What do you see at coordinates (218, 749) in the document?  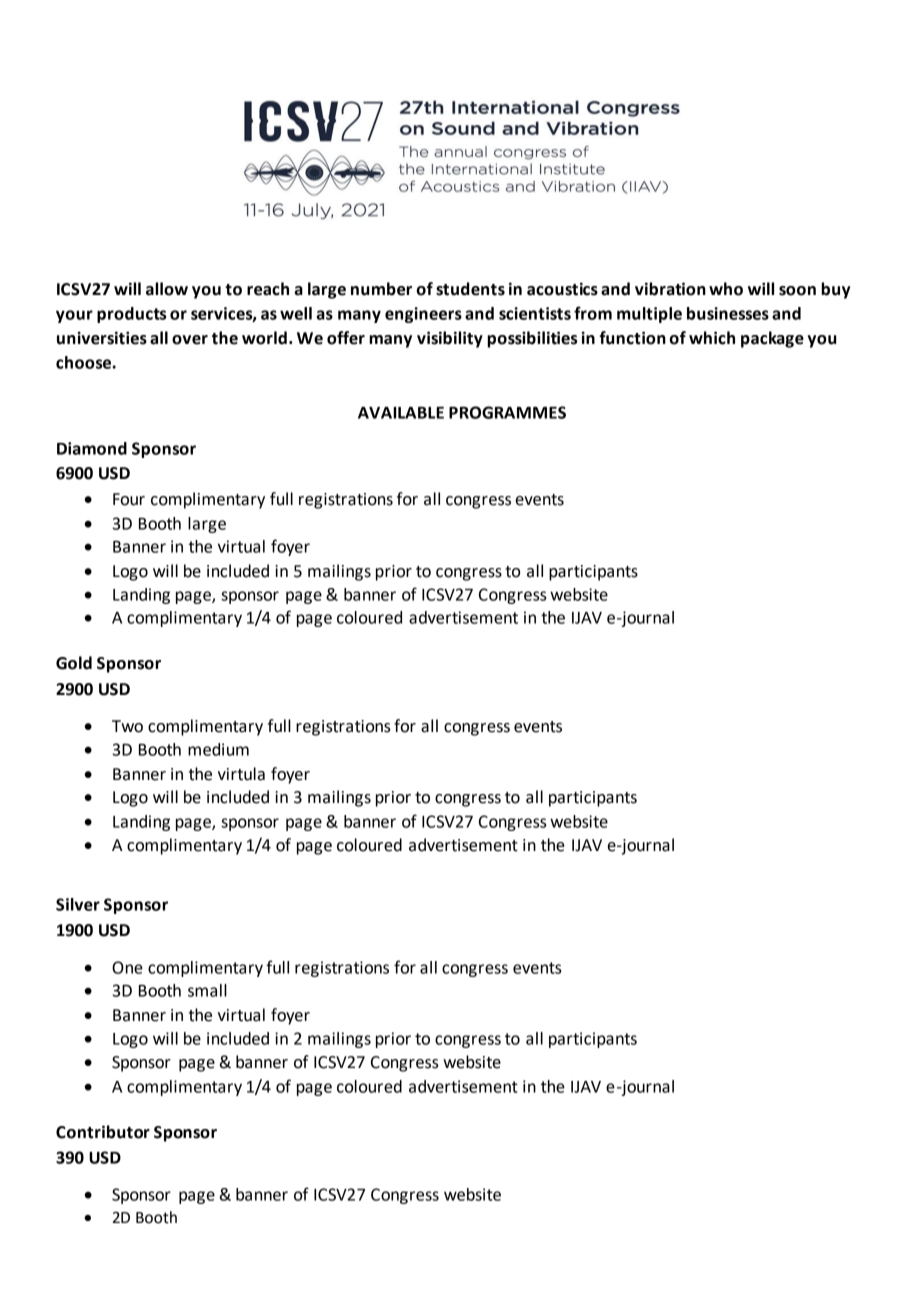 I see `medium` at bounding box center [218, 749].
